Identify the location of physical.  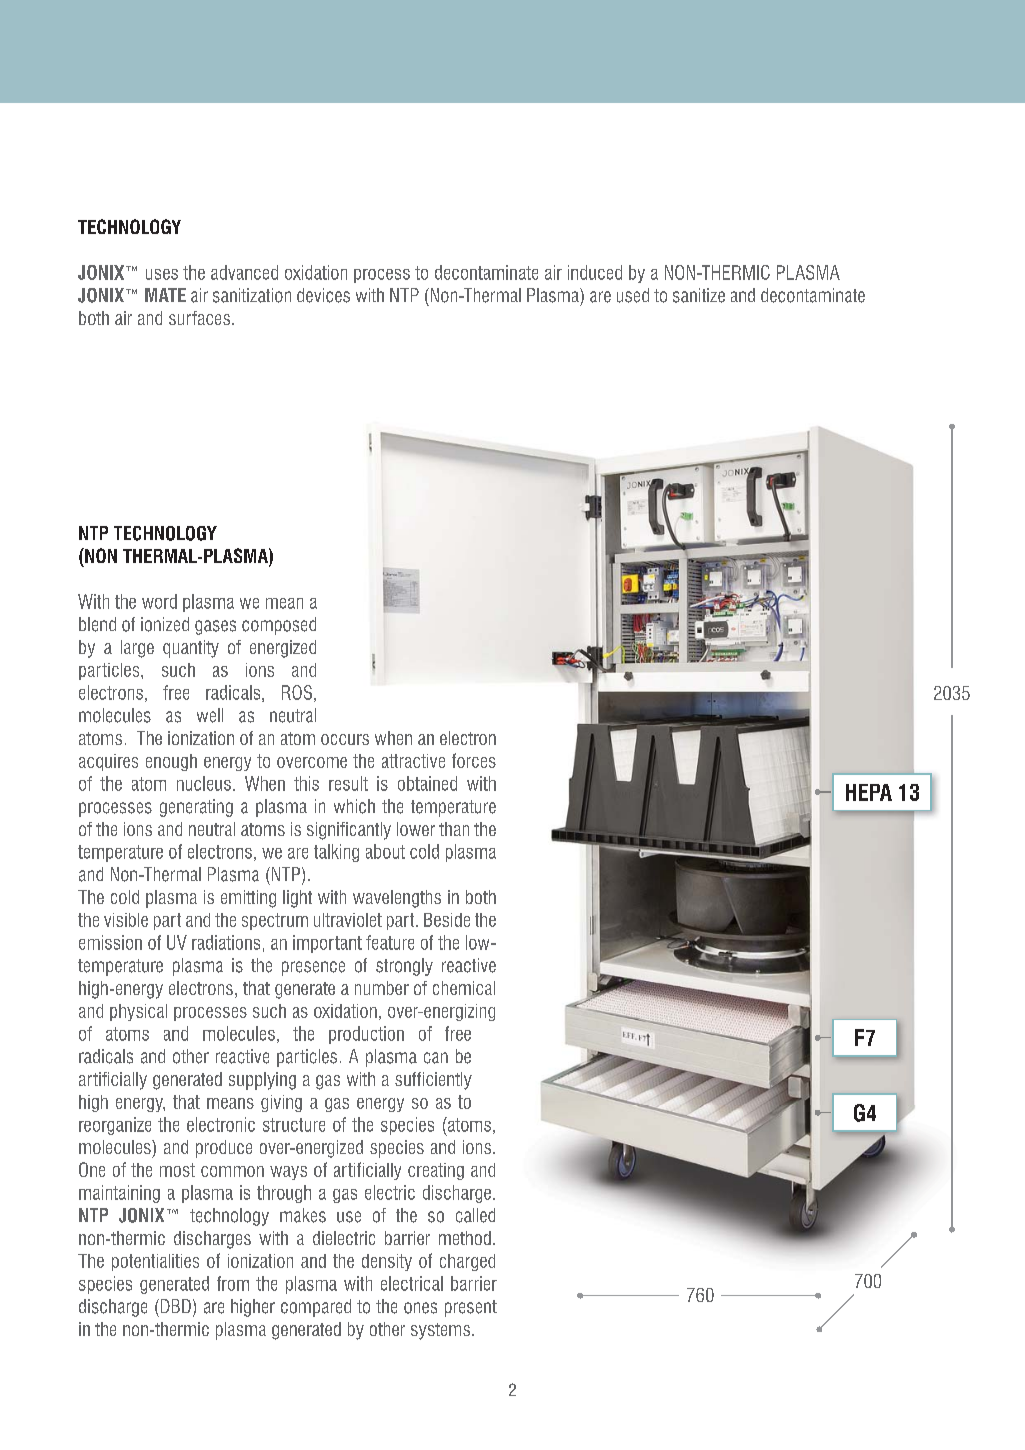
(138, 1012).
